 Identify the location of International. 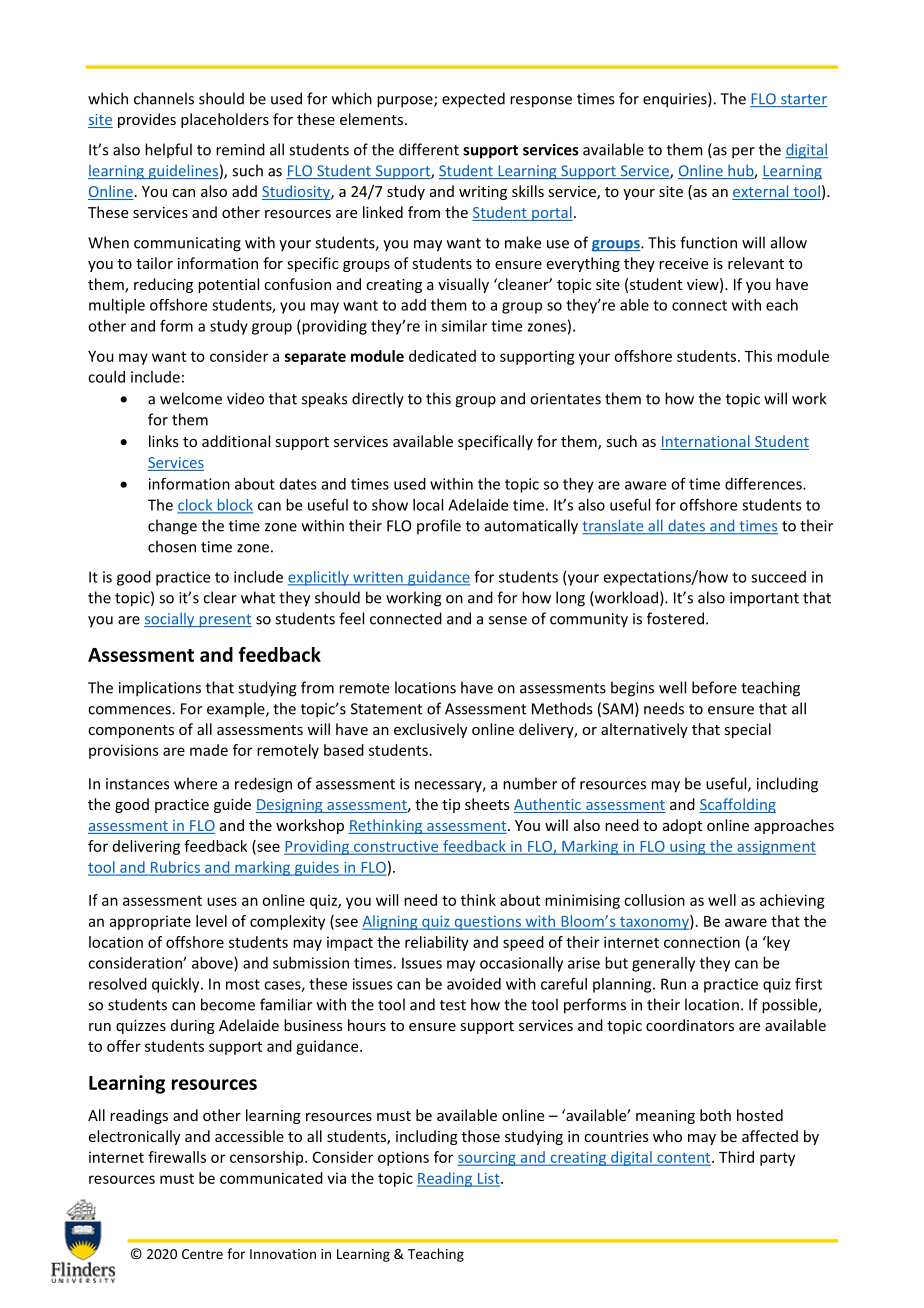
(706, 442).
